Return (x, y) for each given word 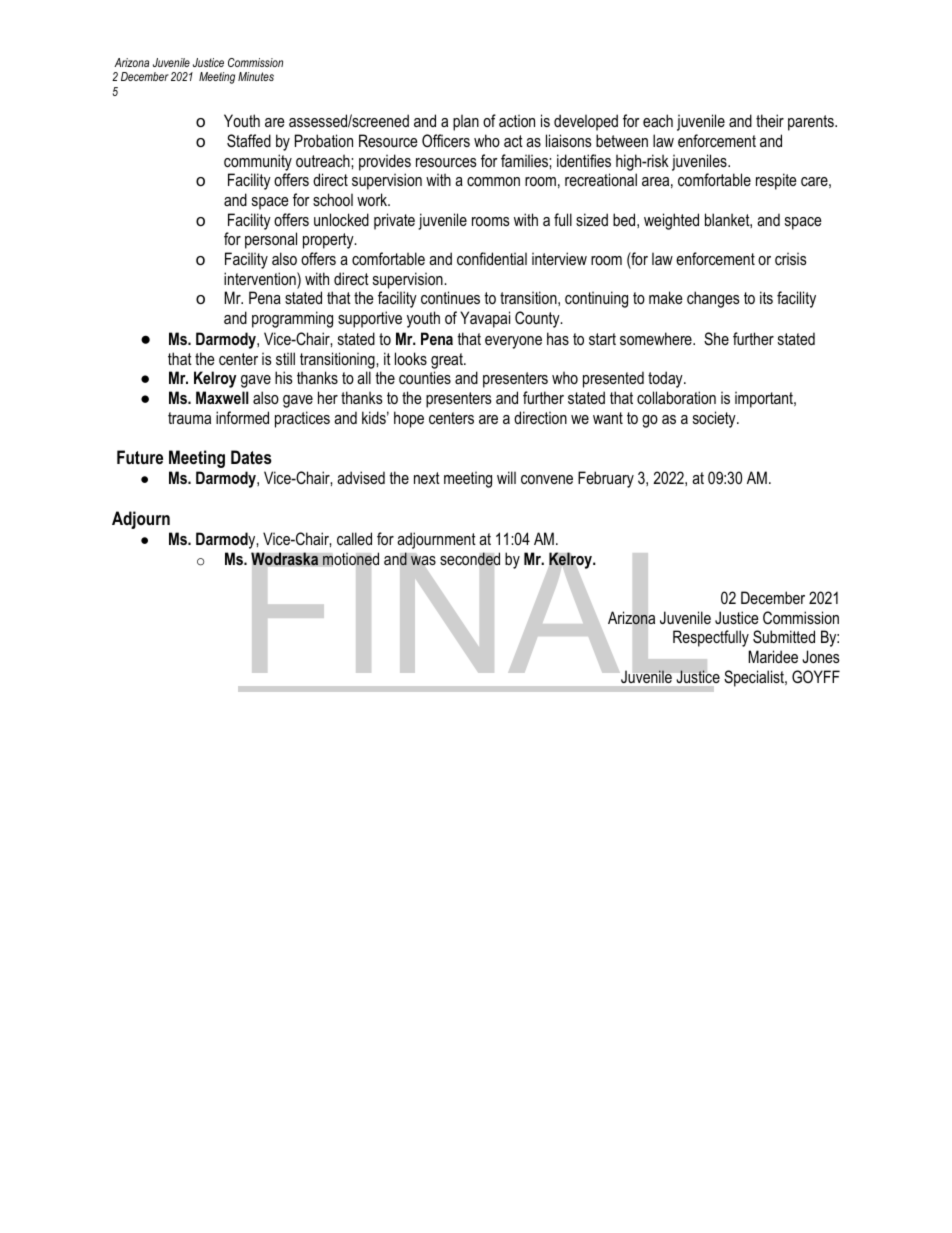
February (606, 479)
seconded (470, 559)
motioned (351, 559)
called (354, 538)
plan (466, 122)
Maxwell (222, 397)
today (666, 379)
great (448, 361)
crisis (791, 258)
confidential (492, 258)
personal (271, 240)
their (770, 120)
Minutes (256, 76)
